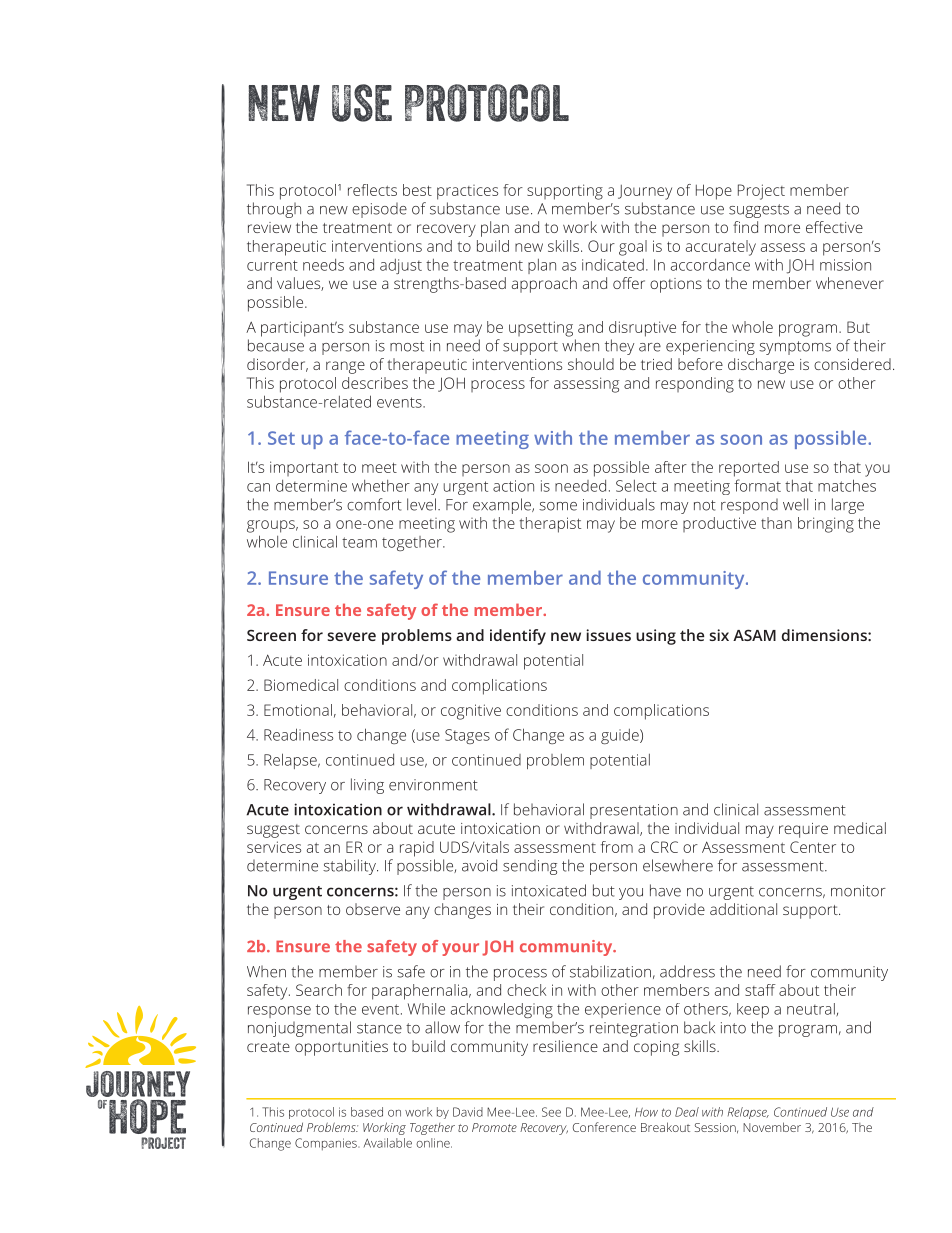 This page has height=1233, width=952. I want to click on living, so click(367, 786).
